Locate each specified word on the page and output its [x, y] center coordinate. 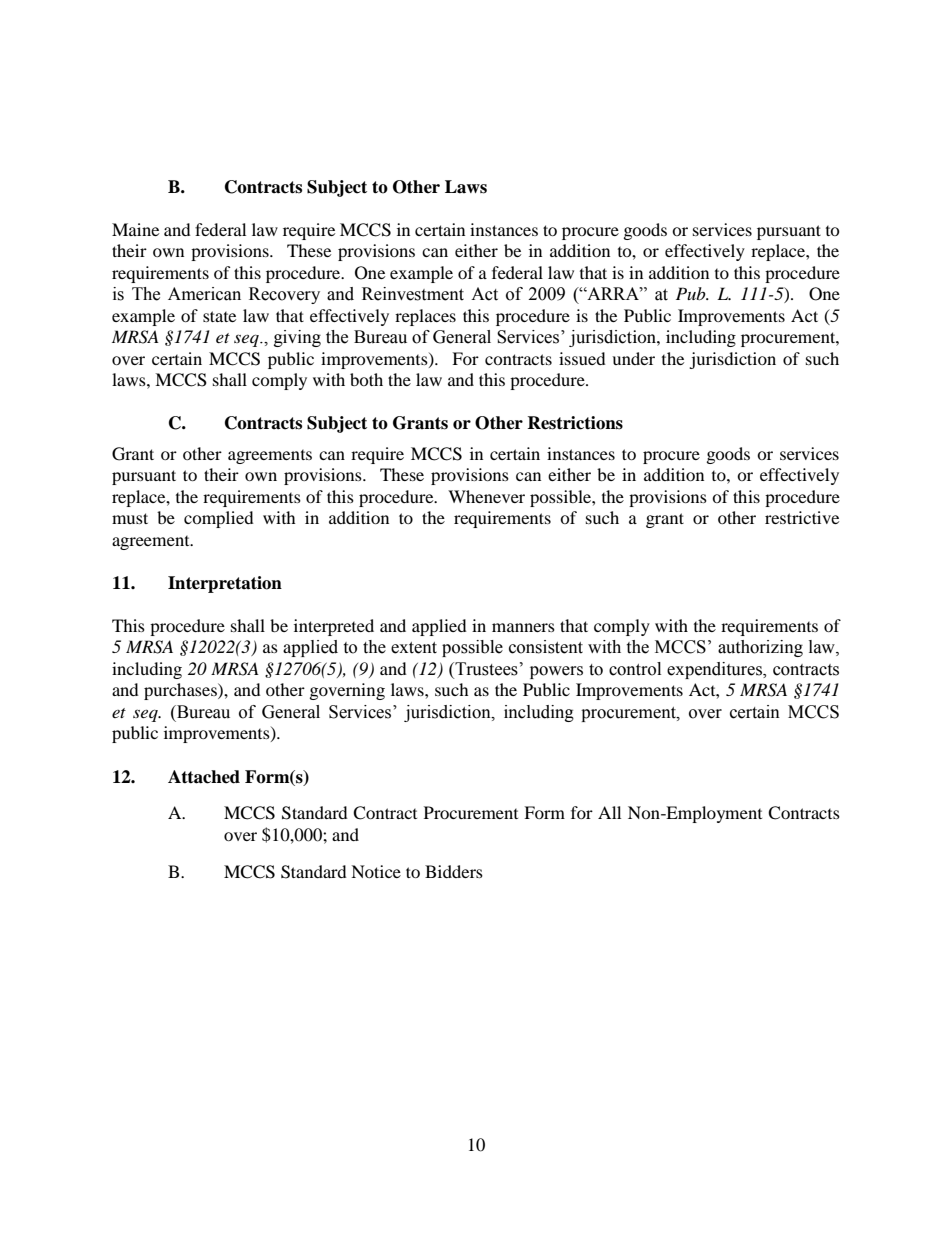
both [366, 379]
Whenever [486, 496]
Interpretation [225, 584]
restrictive [802, 517]
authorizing [760, 648]
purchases [181, 691]
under [633, 358]
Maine [135, 229]
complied [219, 519]
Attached [204, 777]
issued [582, 358]
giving [297, 338]
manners [523, 627]
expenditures [715, 670]
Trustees [485, 669]
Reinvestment [413, 294]
